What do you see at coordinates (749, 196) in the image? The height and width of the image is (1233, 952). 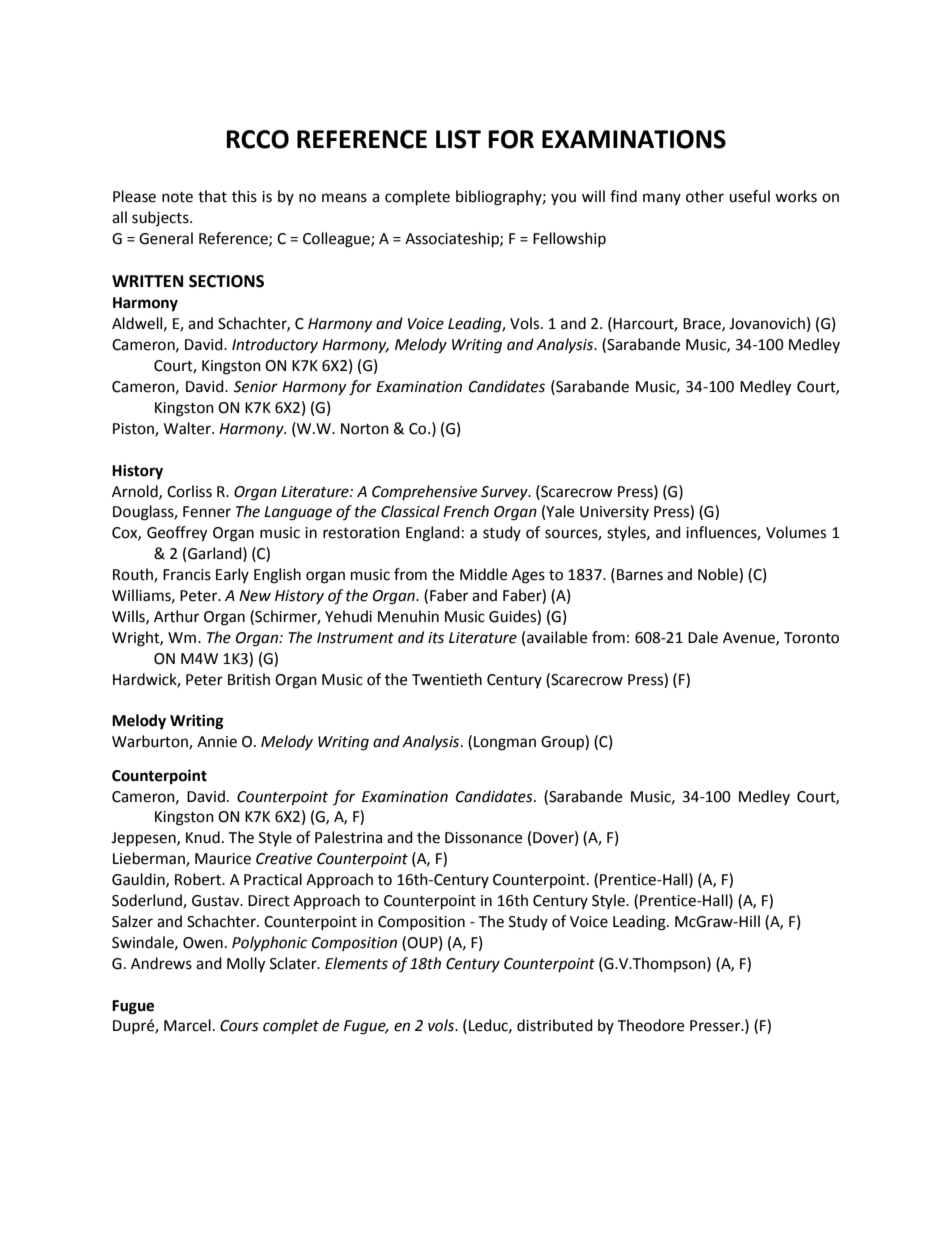 I see `useful` at bounding box center [749, 196].
